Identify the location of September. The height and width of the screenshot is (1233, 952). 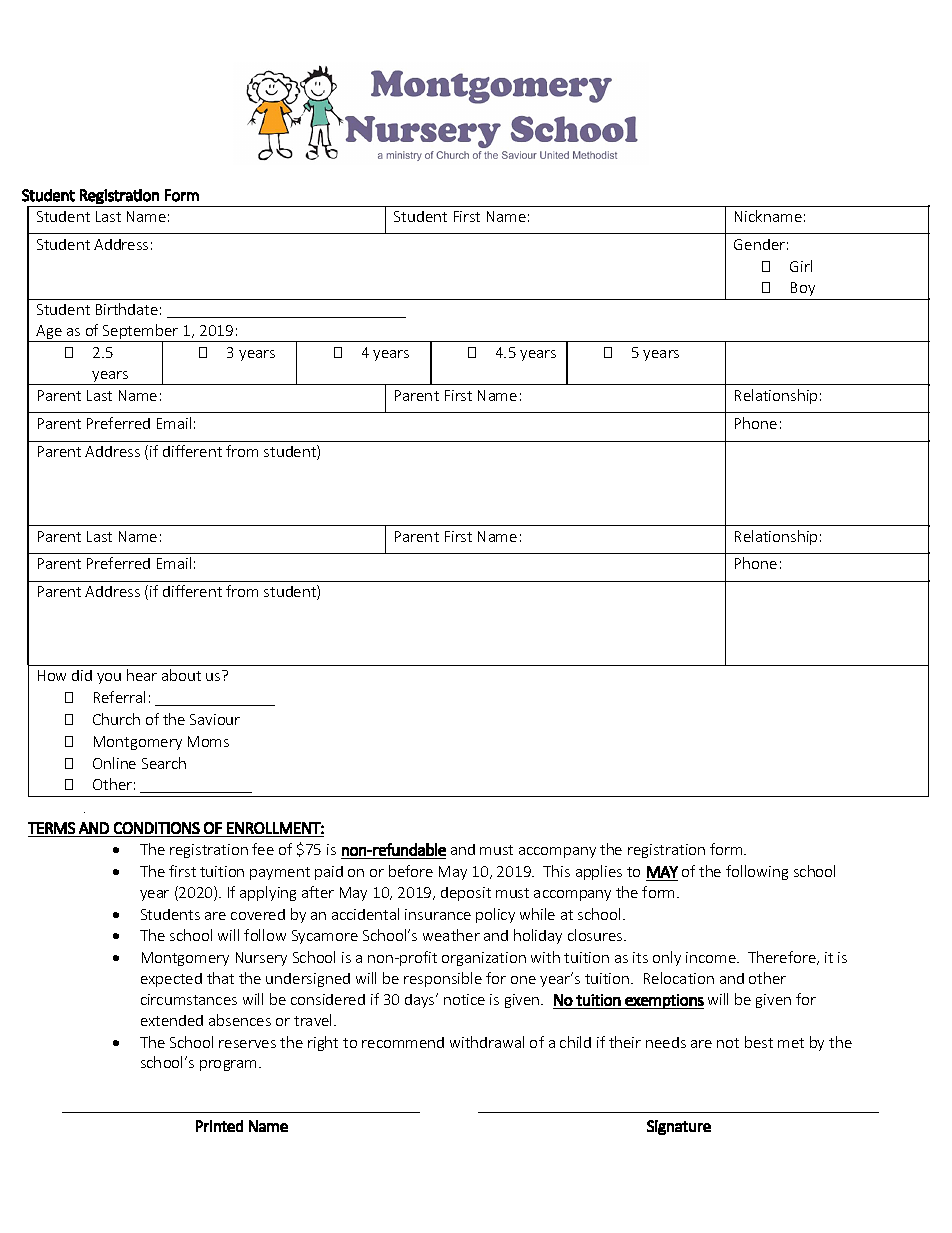
(141, 333).
